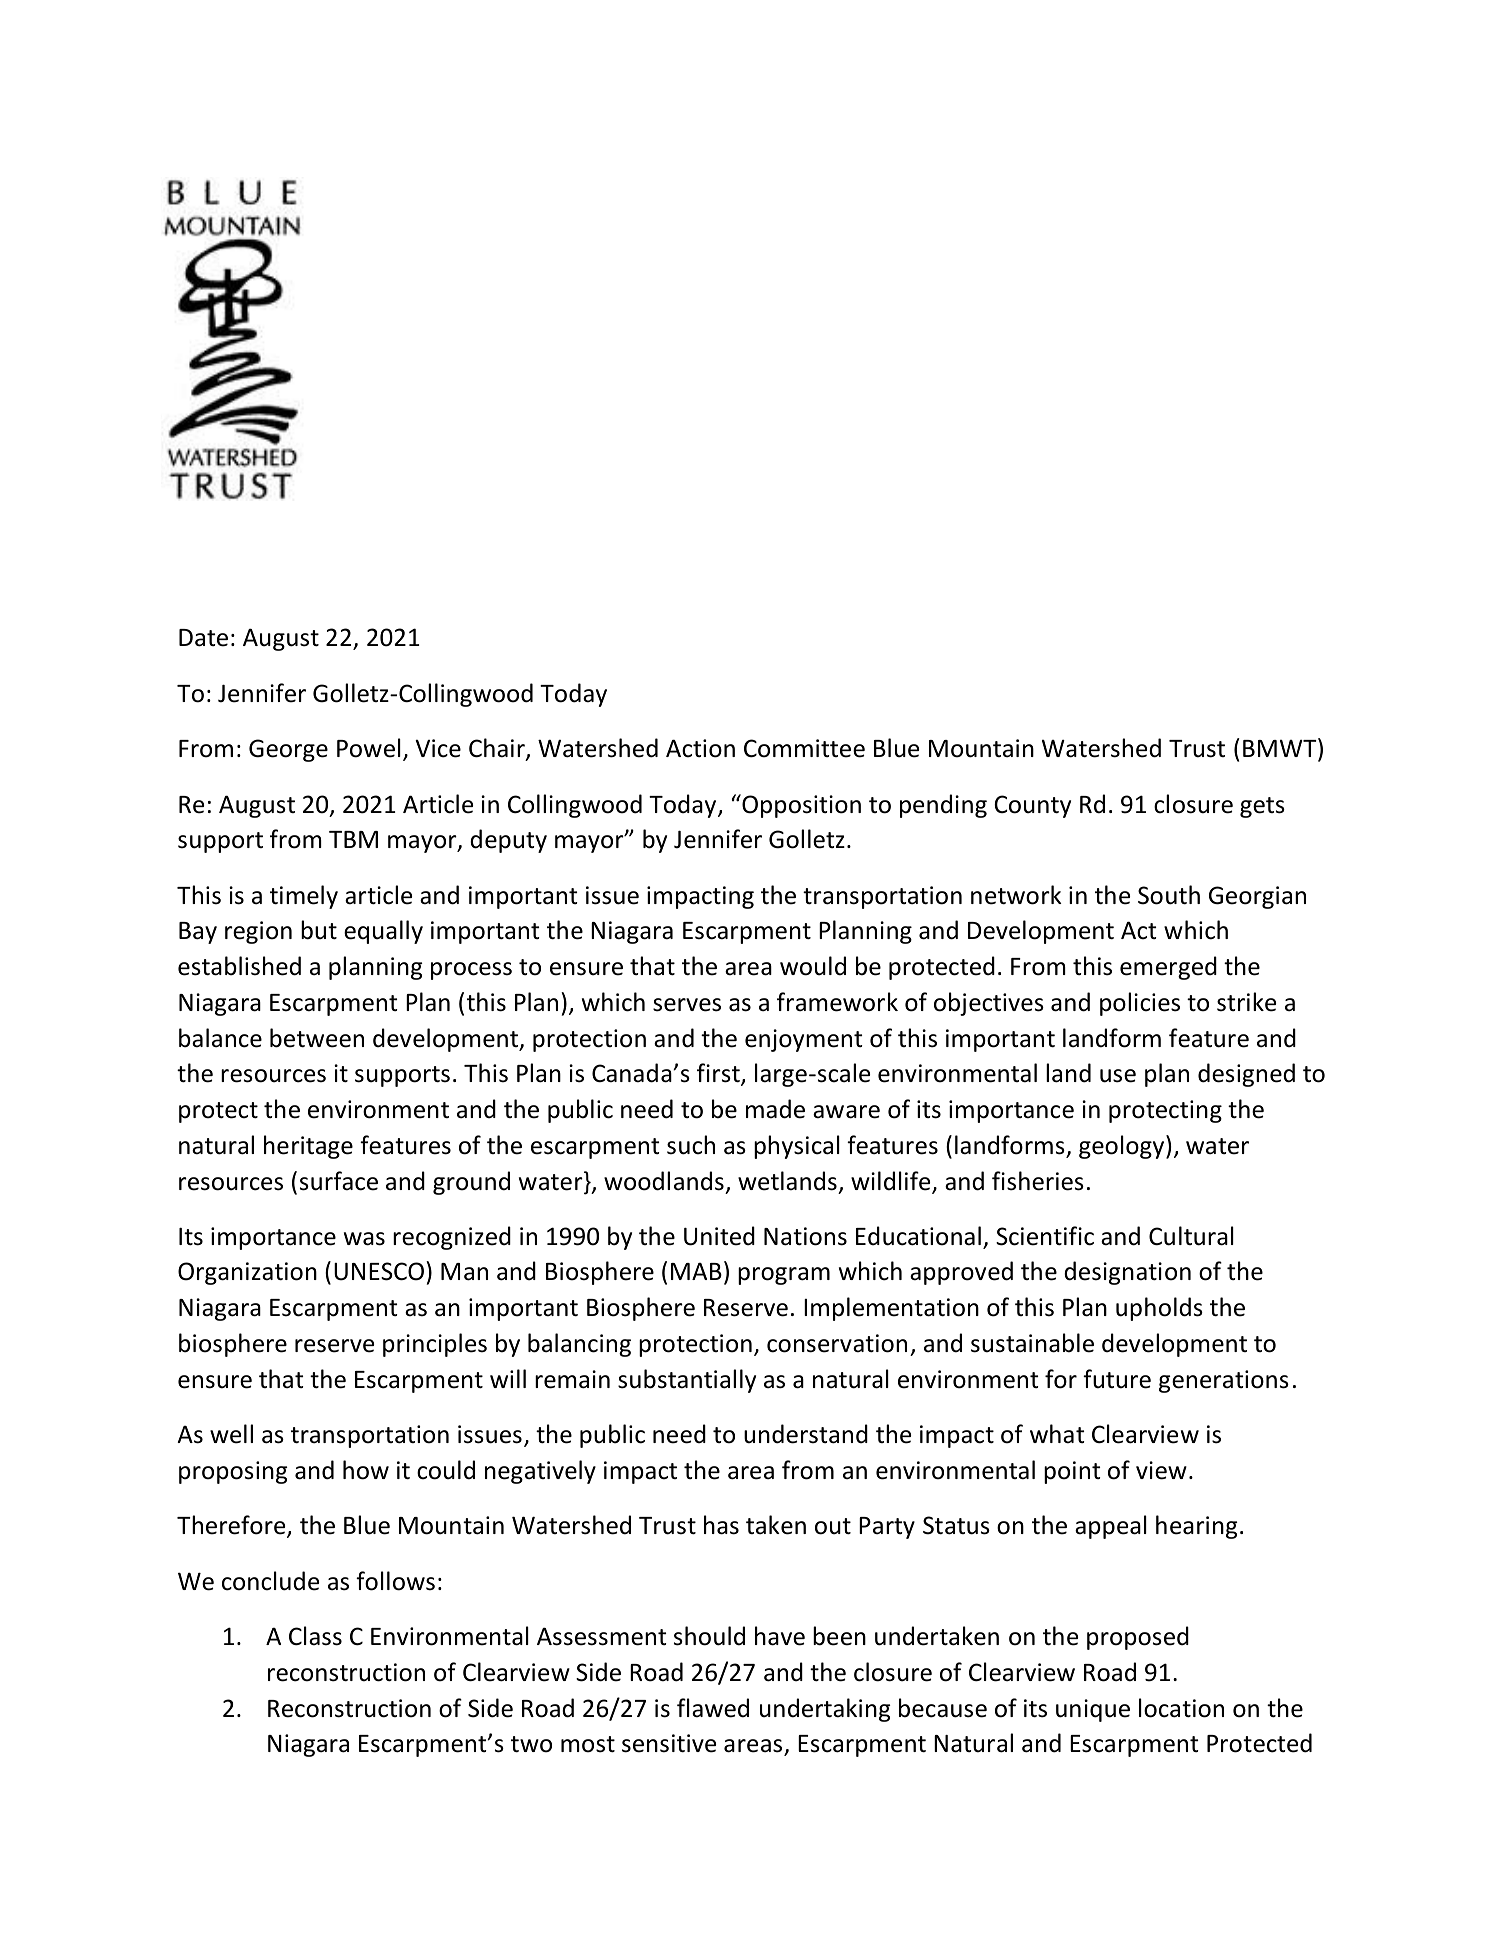 The height and width of the page is (1952, 1508). What do you see at coordinates (700, 748) in the page?
I see `Action` at bounding box center [700, 748].
